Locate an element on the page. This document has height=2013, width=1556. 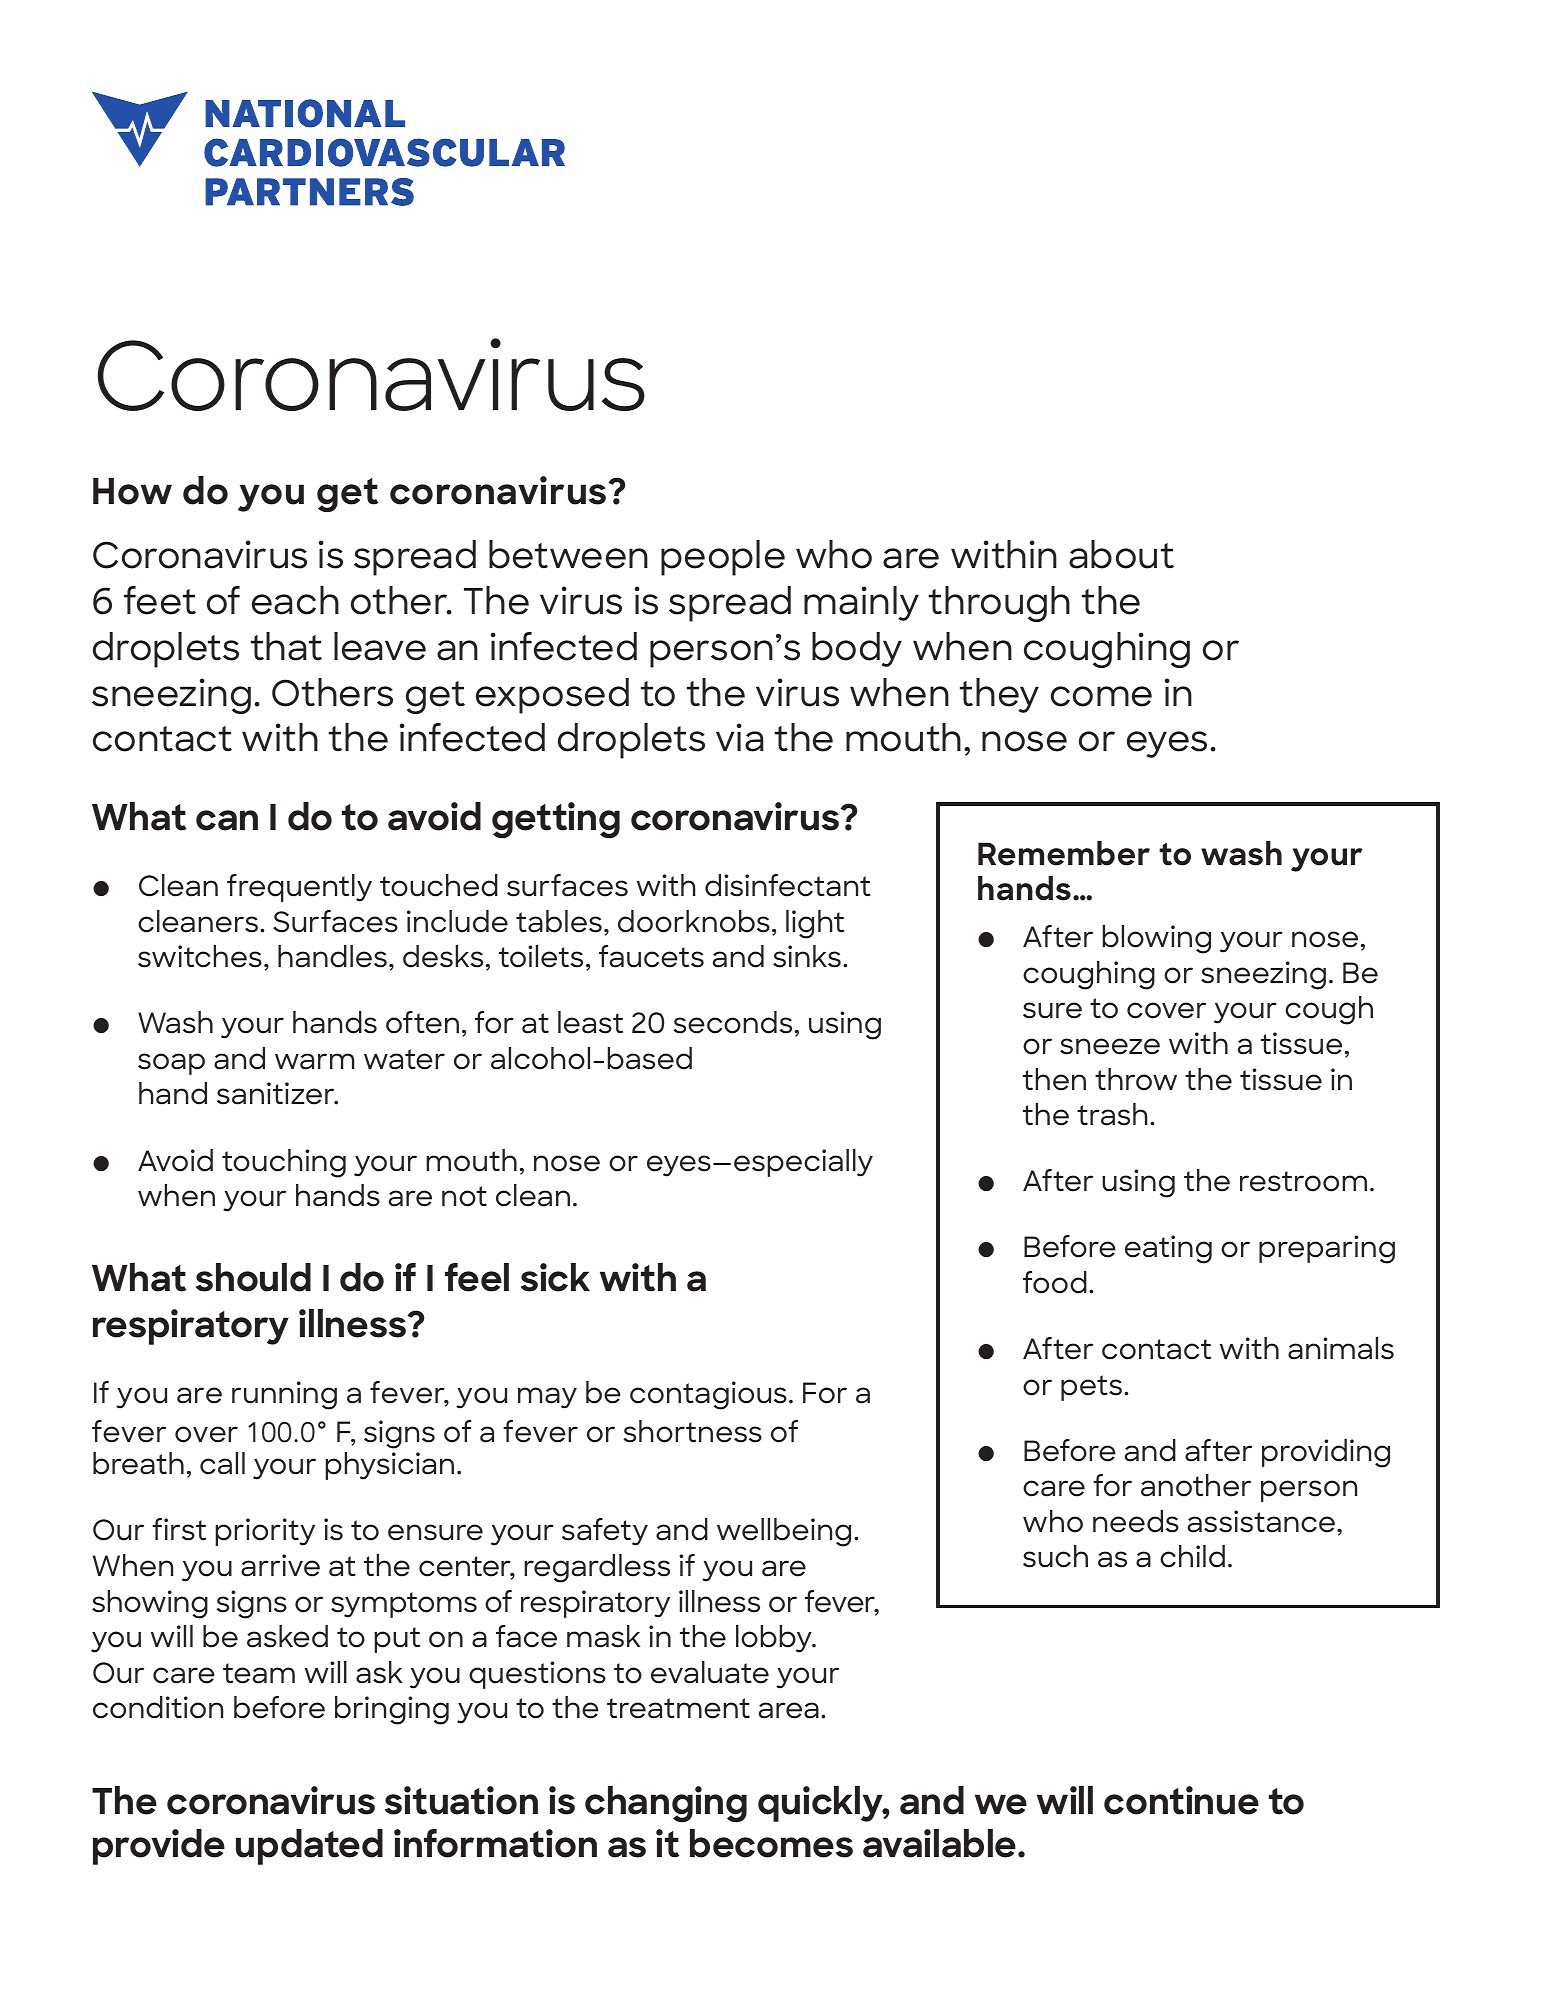
people is located at coordinates (723, 558).
